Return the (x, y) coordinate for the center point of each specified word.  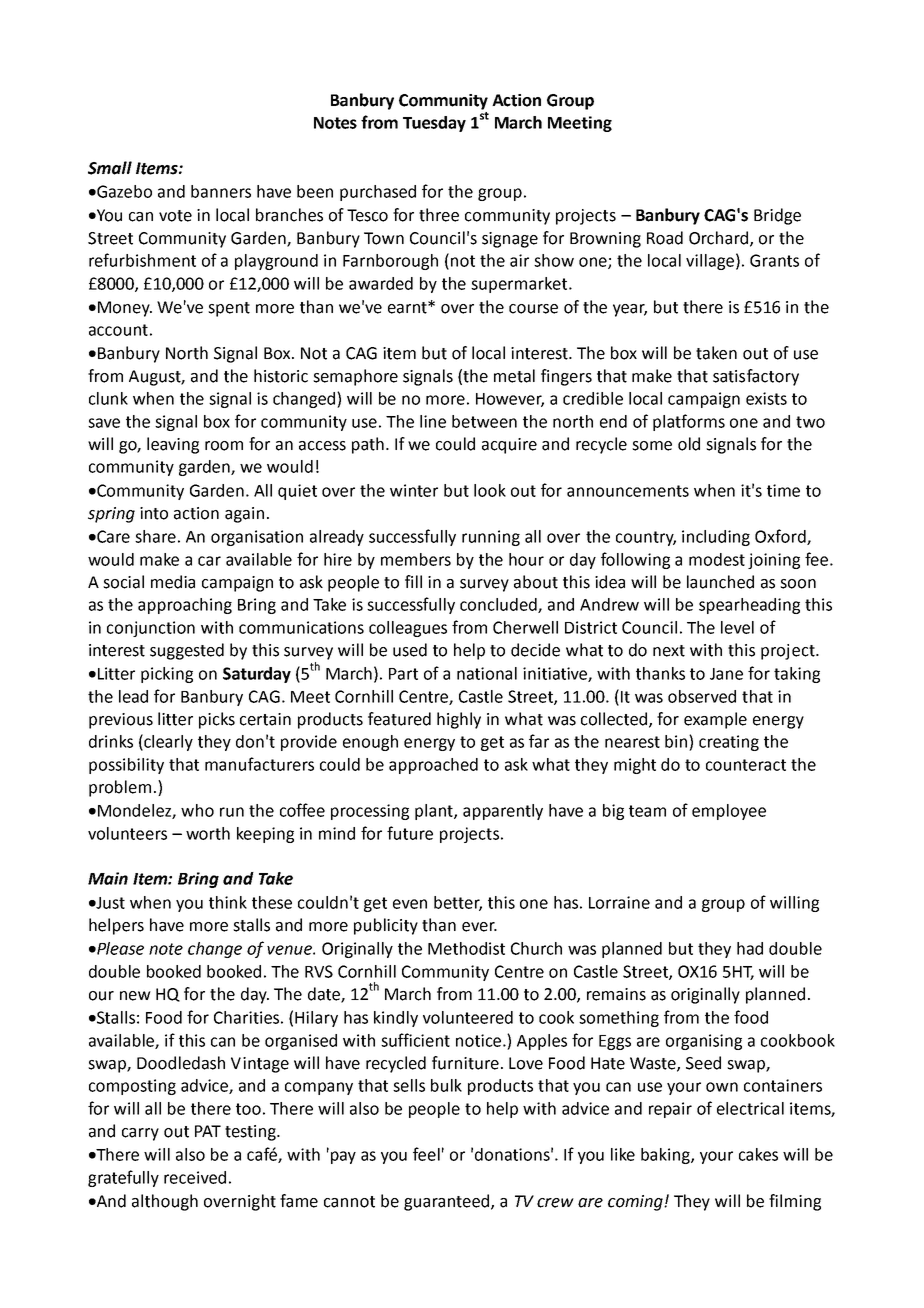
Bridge (777, 216)
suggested (187, 651)
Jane (726, 674)
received (195, 1177)
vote (175, 216)
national (487, 673)
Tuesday (434, 124)
